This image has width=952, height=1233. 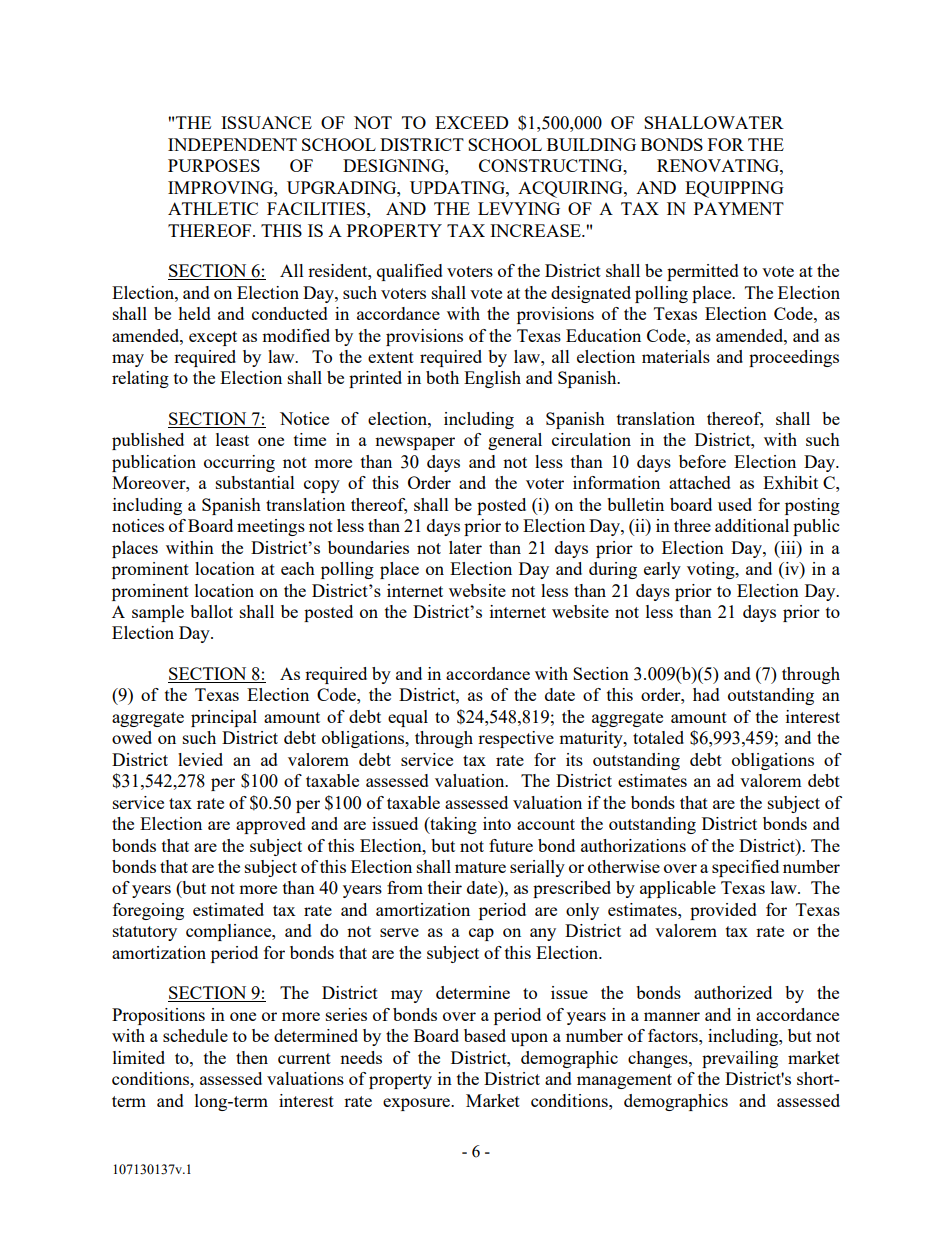 I want to click on totaled, so click(x=658, y=737).
